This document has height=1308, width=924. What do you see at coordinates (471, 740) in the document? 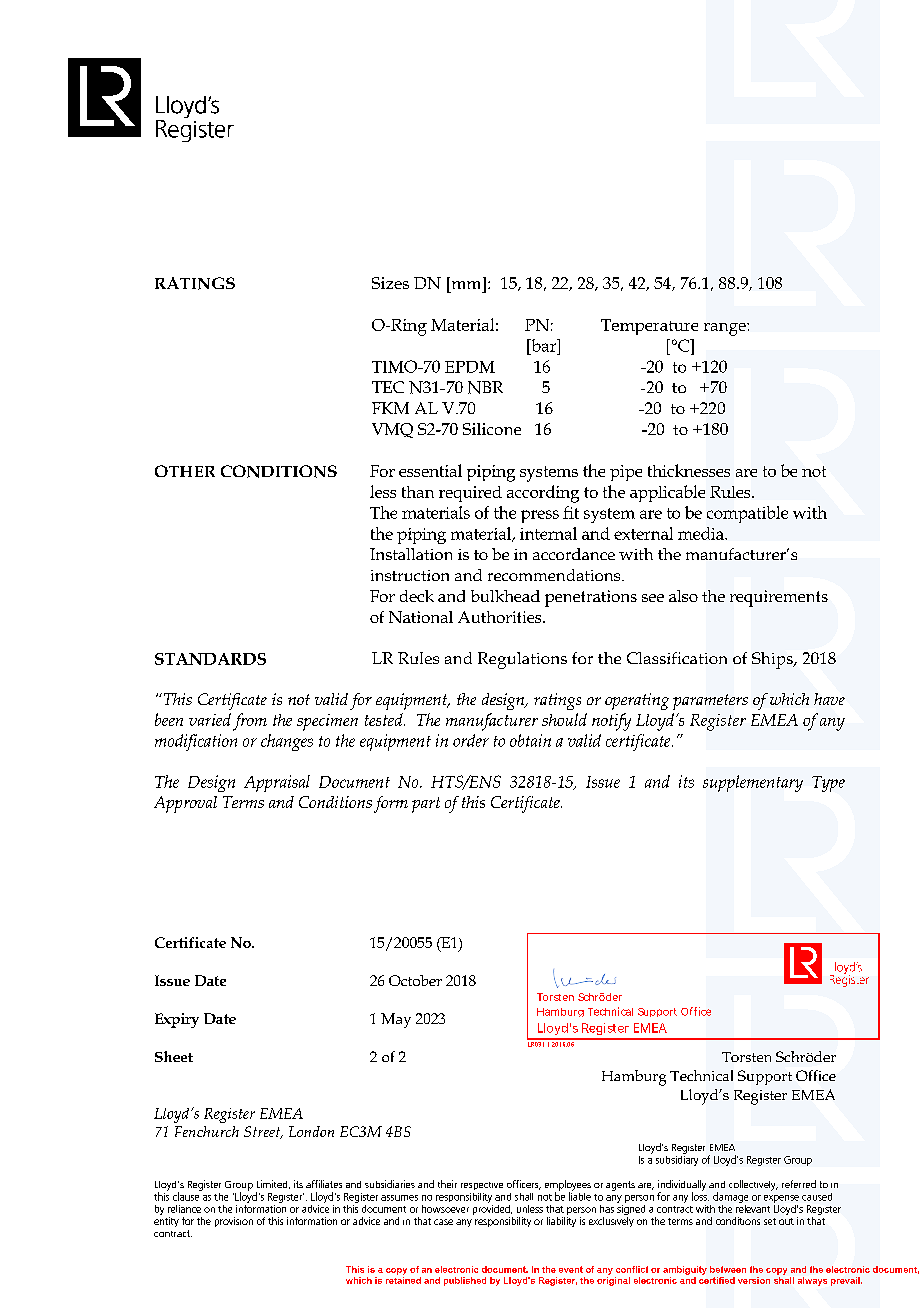
I see `order` at bounding box center [471, 740].
